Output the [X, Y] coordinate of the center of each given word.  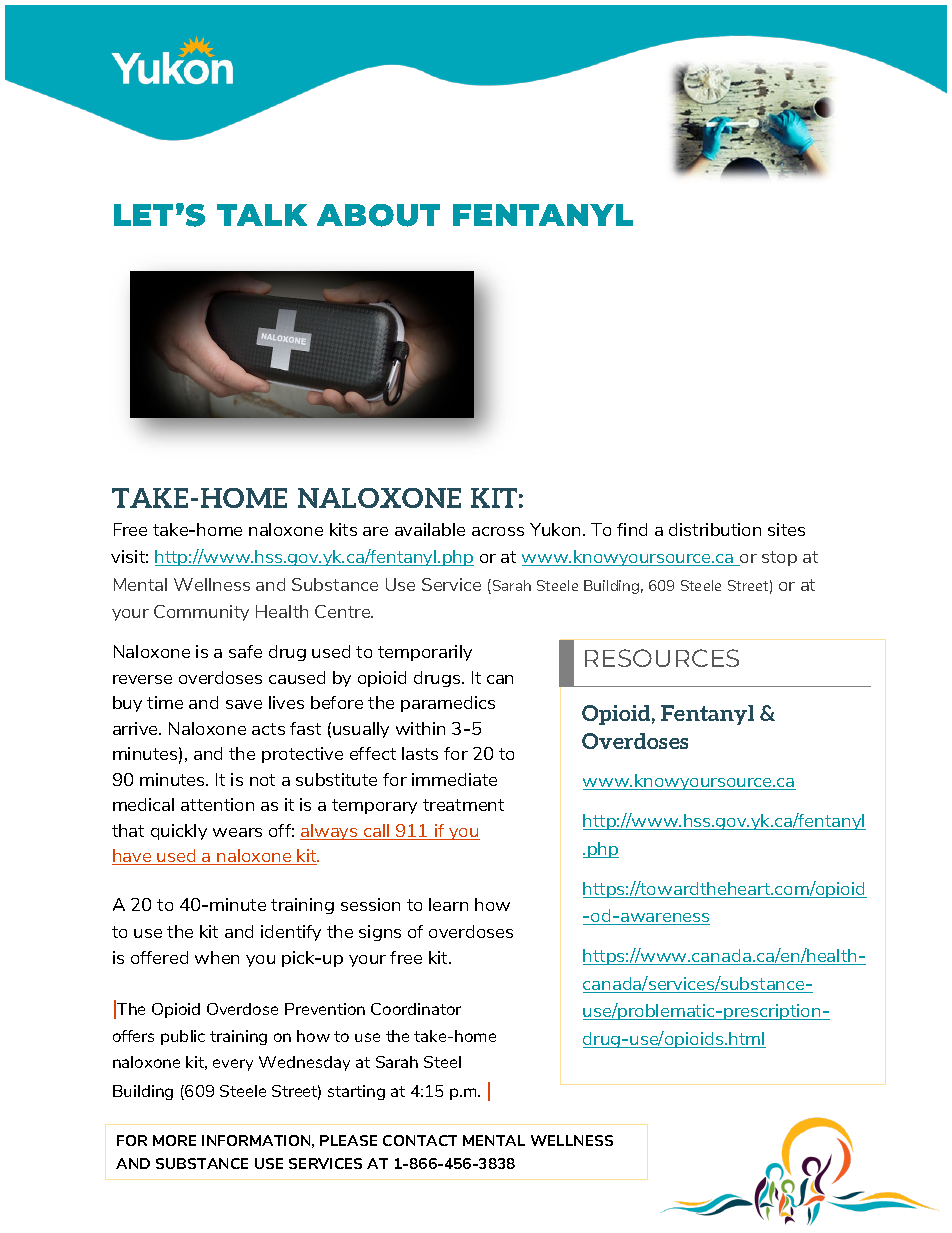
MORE [174, 1140]
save [244, 704]
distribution [715, 529]
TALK [262, 215]
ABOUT [378, 215]
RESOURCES [662, 658]
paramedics [448, 704]
